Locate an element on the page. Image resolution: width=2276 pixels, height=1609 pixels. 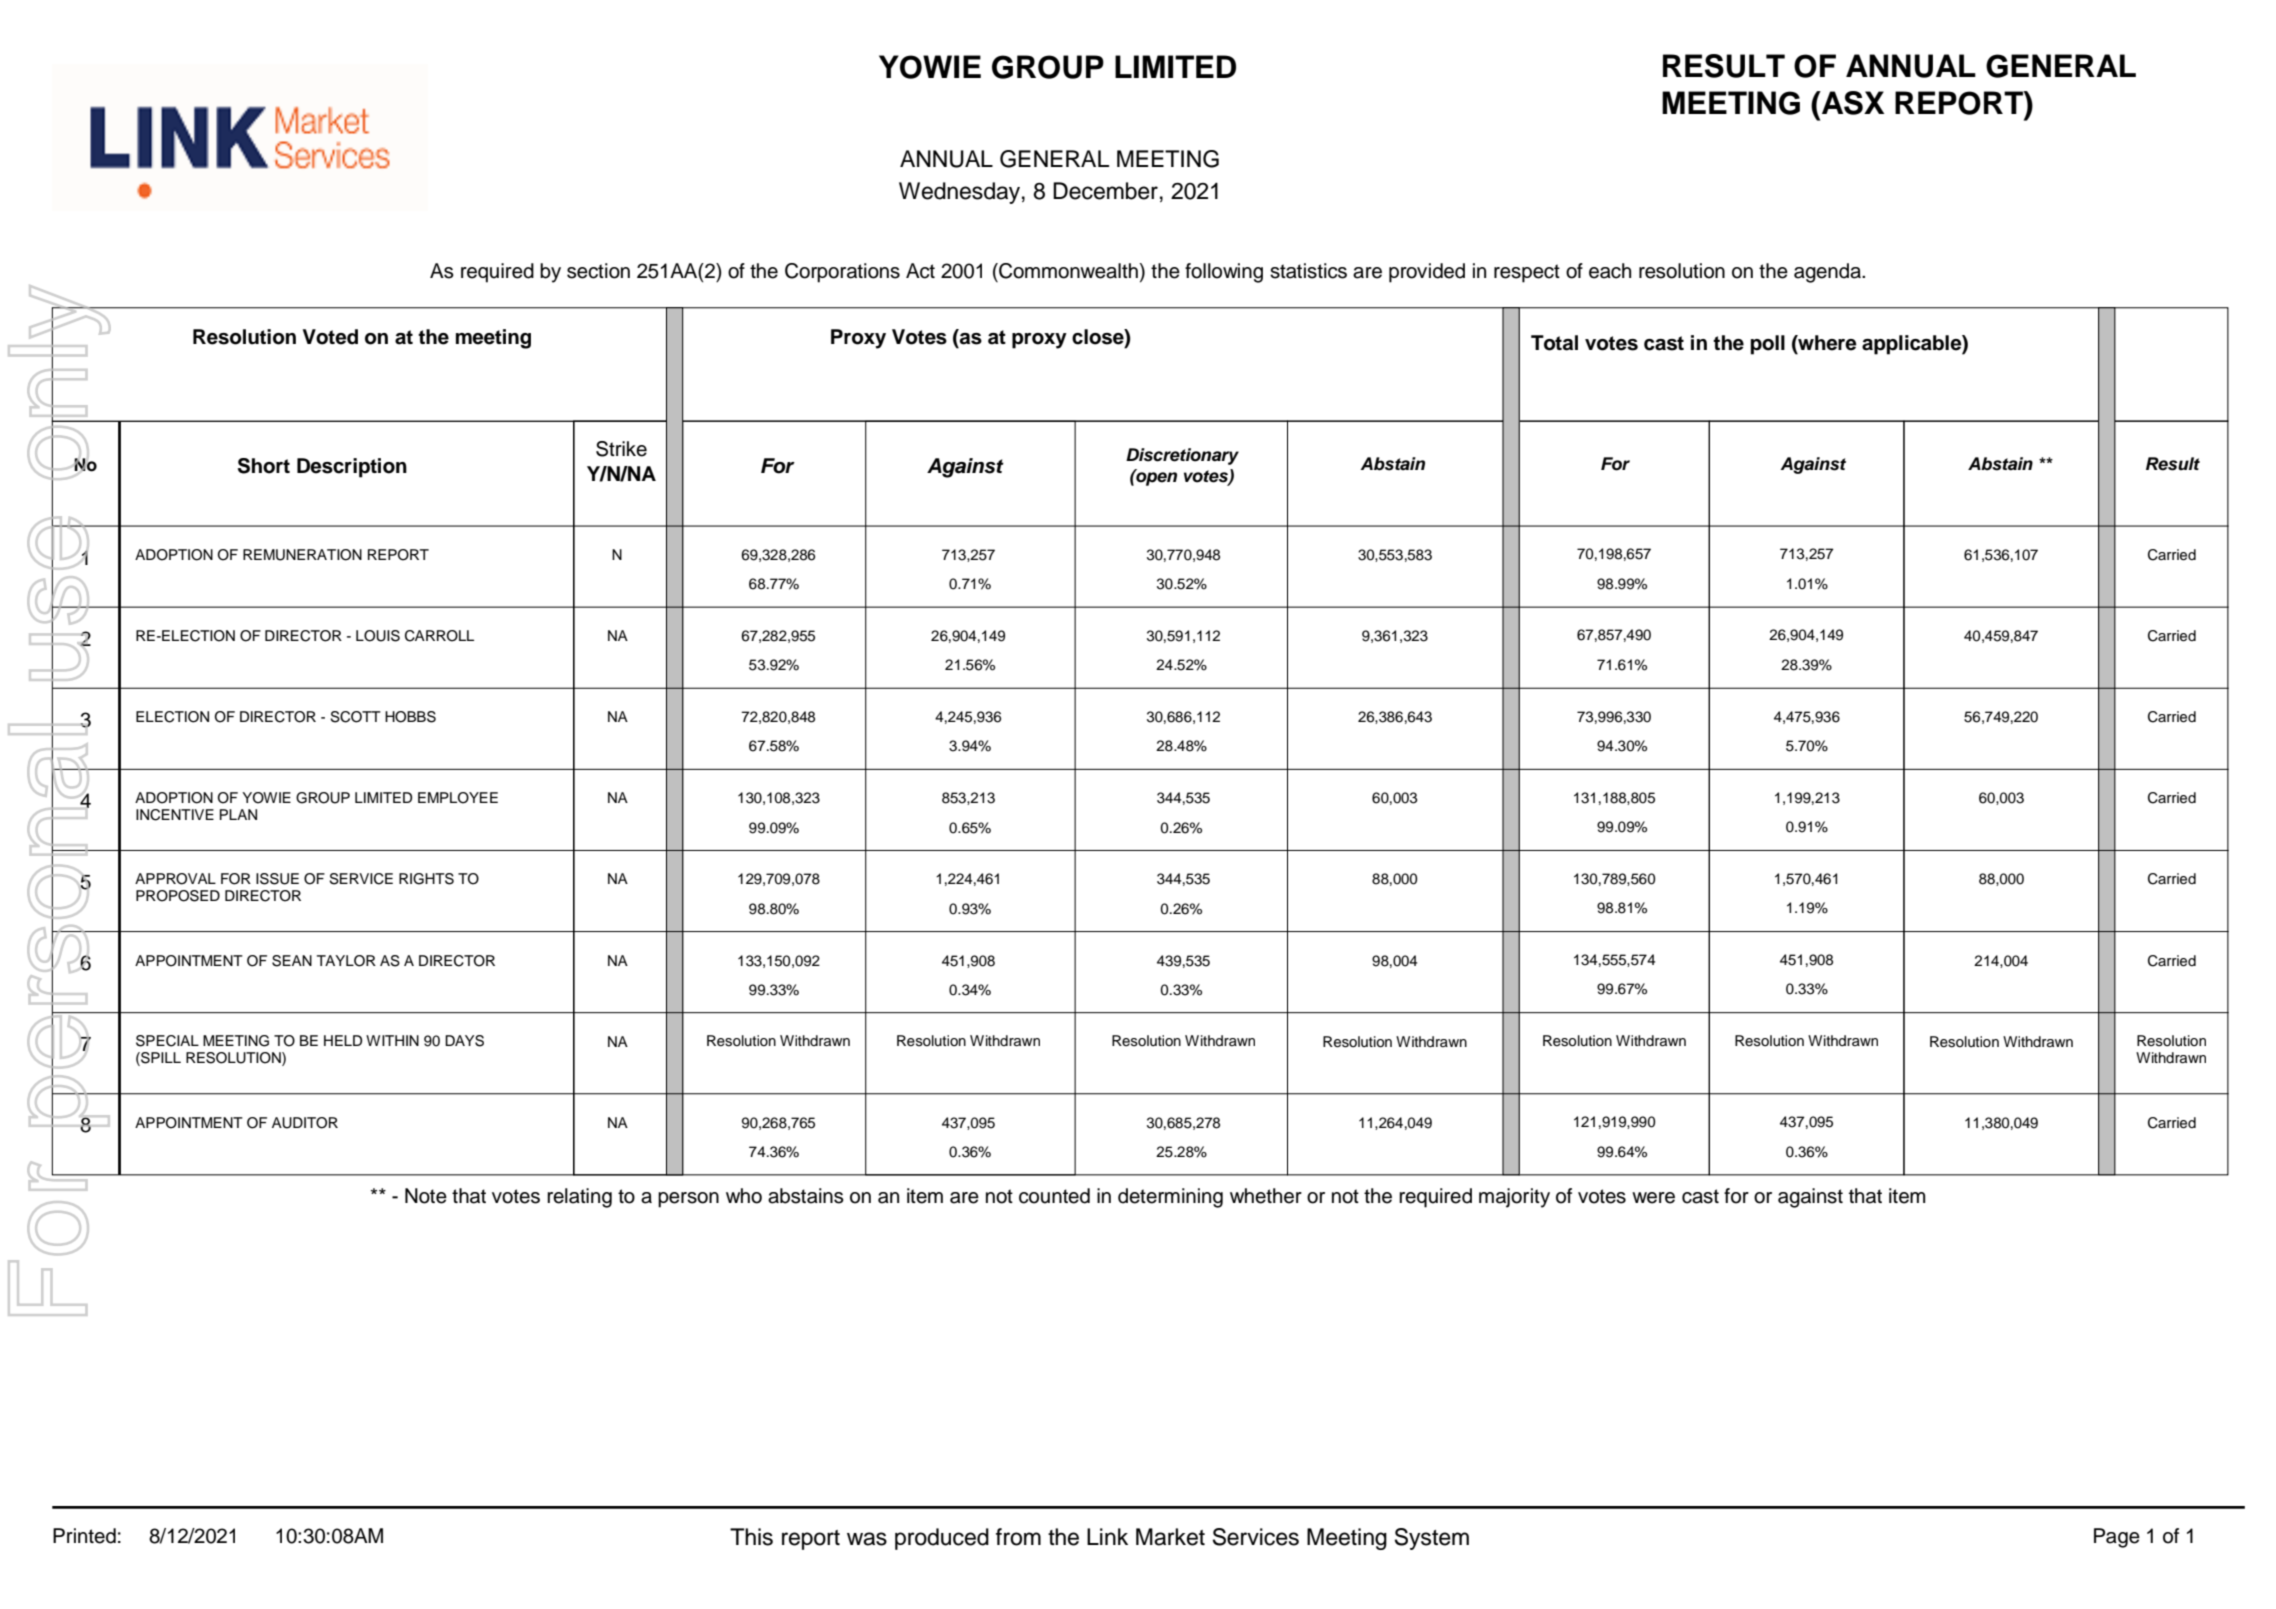
counted is located at coordinates (1054, 1196).
